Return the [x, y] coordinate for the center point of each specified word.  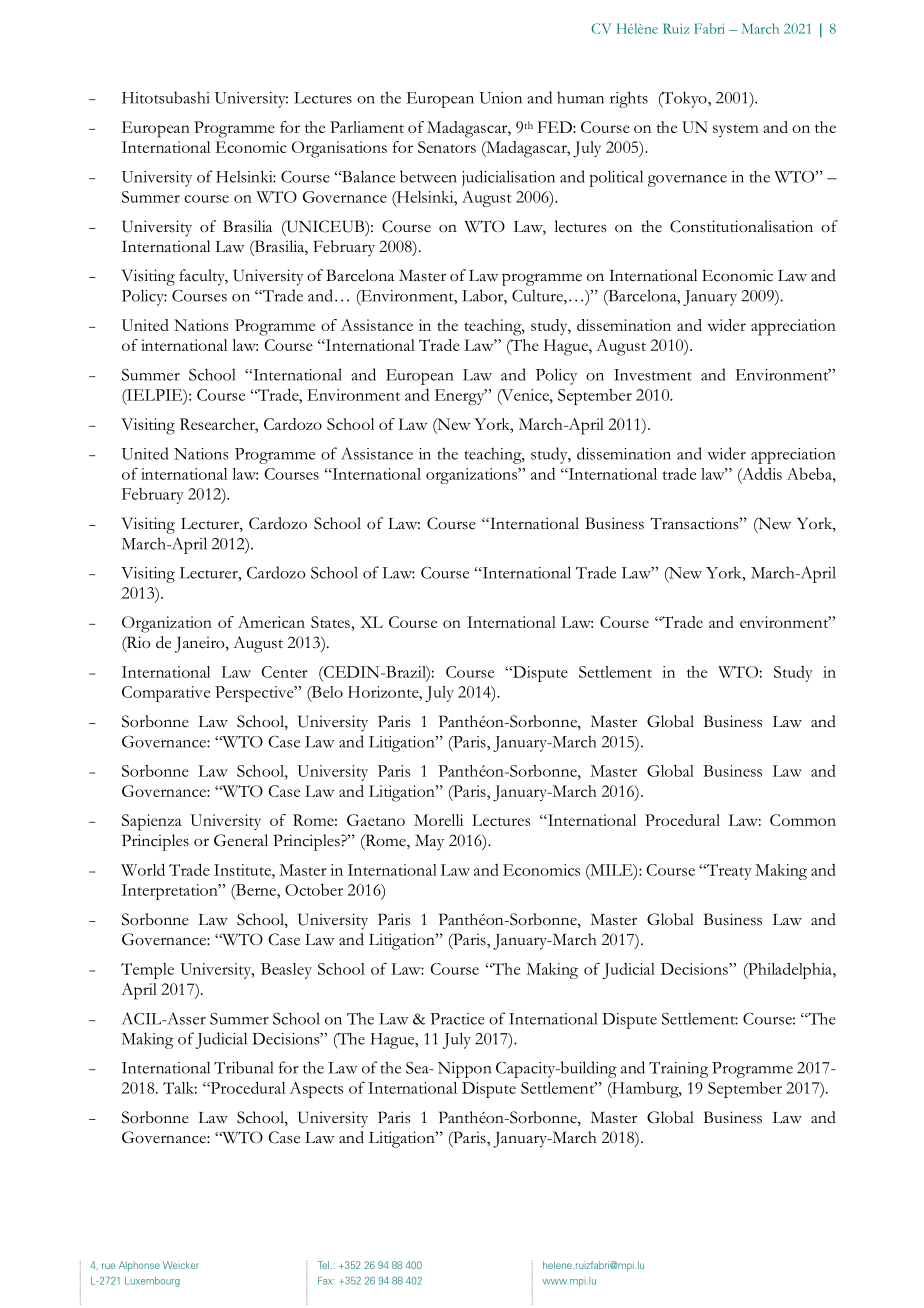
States [331, 622]
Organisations [339, 149]
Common [803, 820]
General [241, 840]
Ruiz [676, 28]
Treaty [728, 872]
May [429, 842]
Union [500, 98]
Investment [653, 375]
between [428, 176]
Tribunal [244, 1067]
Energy [461, 397]
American [271, 622]
